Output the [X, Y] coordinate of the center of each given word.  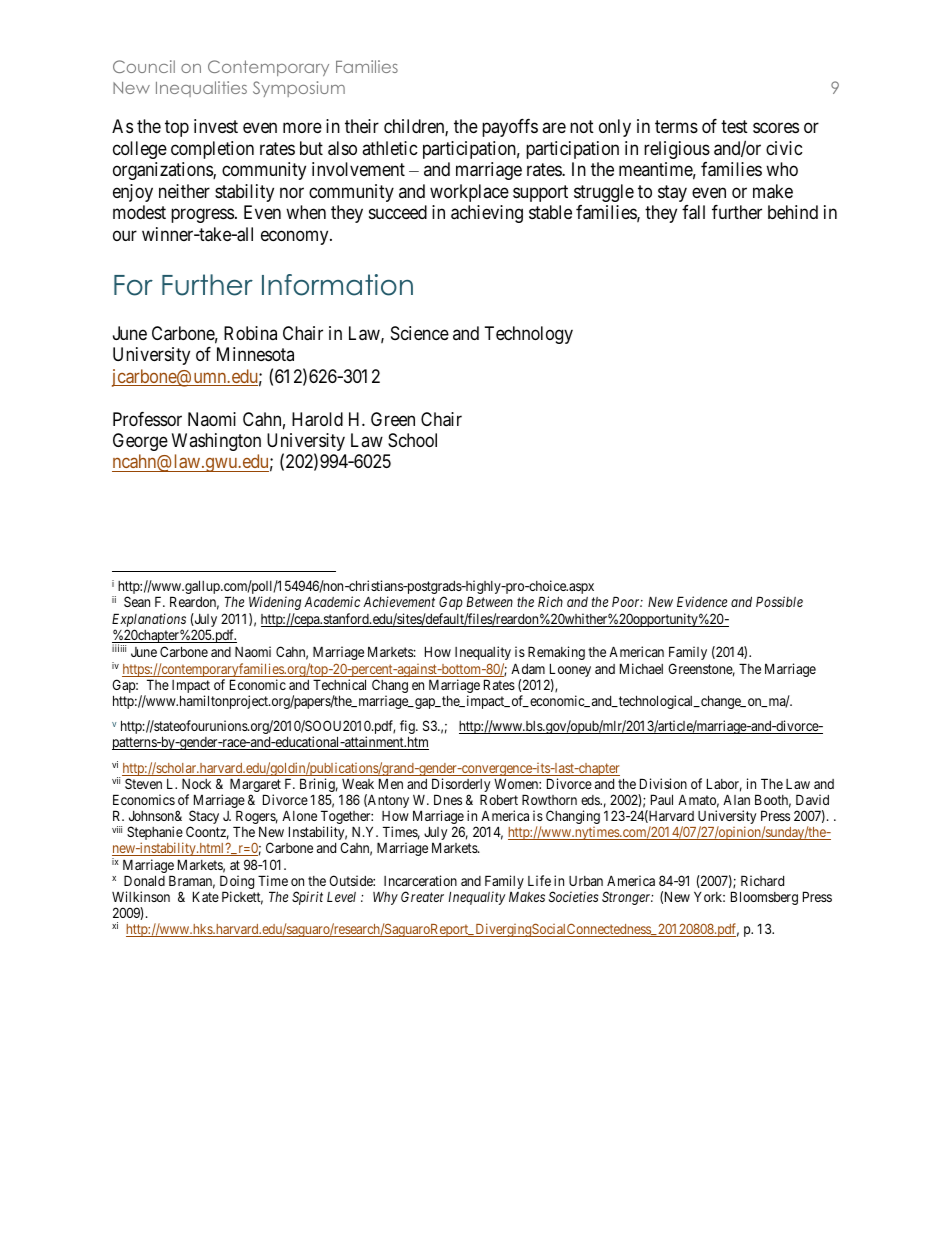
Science [420, 333]
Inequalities [201, 89]
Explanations [149, 620]
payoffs [510, 128]
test [734, 127]
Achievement [399, 601]
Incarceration [420, 880]
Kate [206, 896]
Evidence [702, 601]
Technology [529, 335]
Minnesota [255, 354]
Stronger [627, 898]
